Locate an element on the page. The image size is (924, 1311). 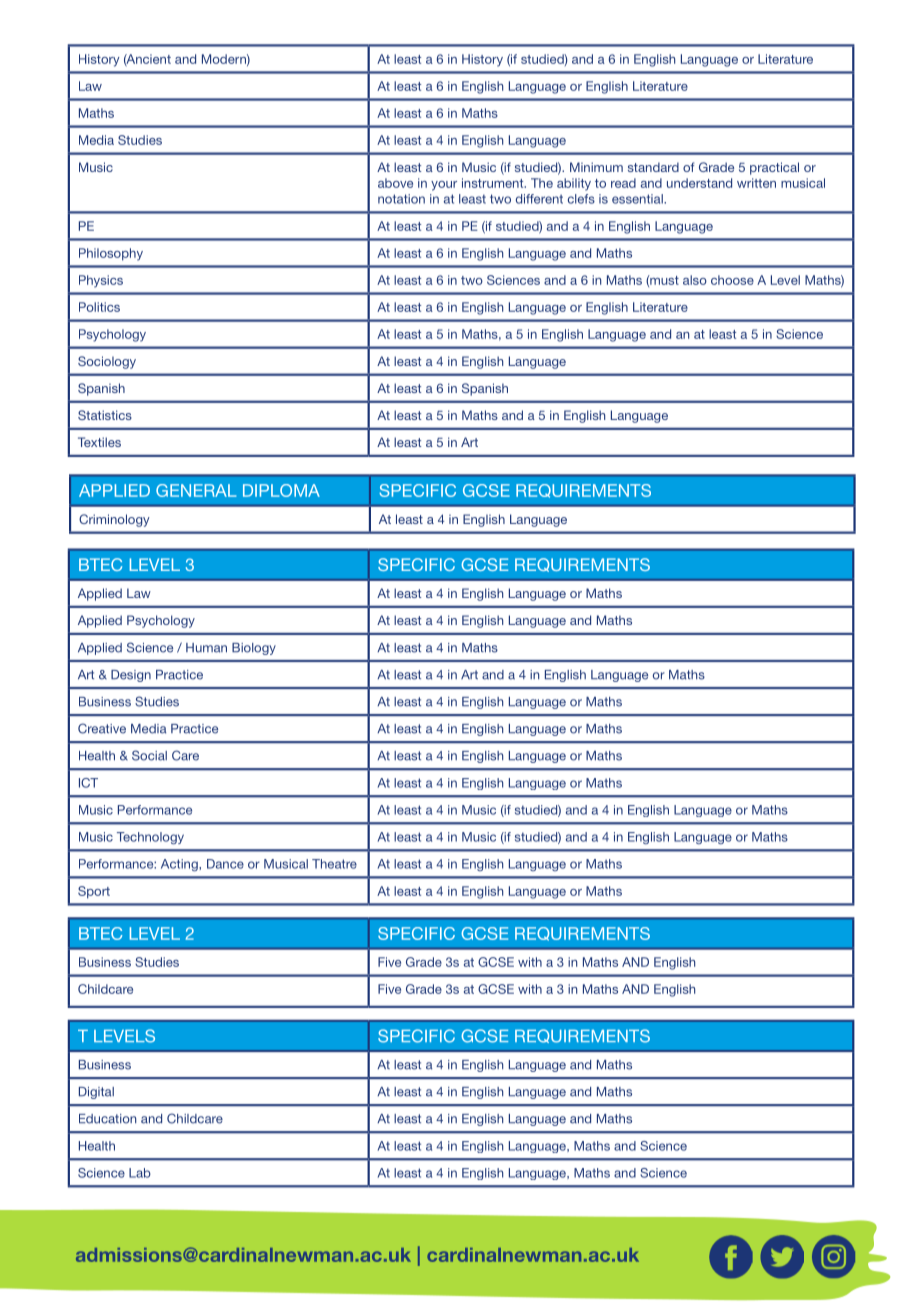
Theatre is located at coordinates (334, 864).
